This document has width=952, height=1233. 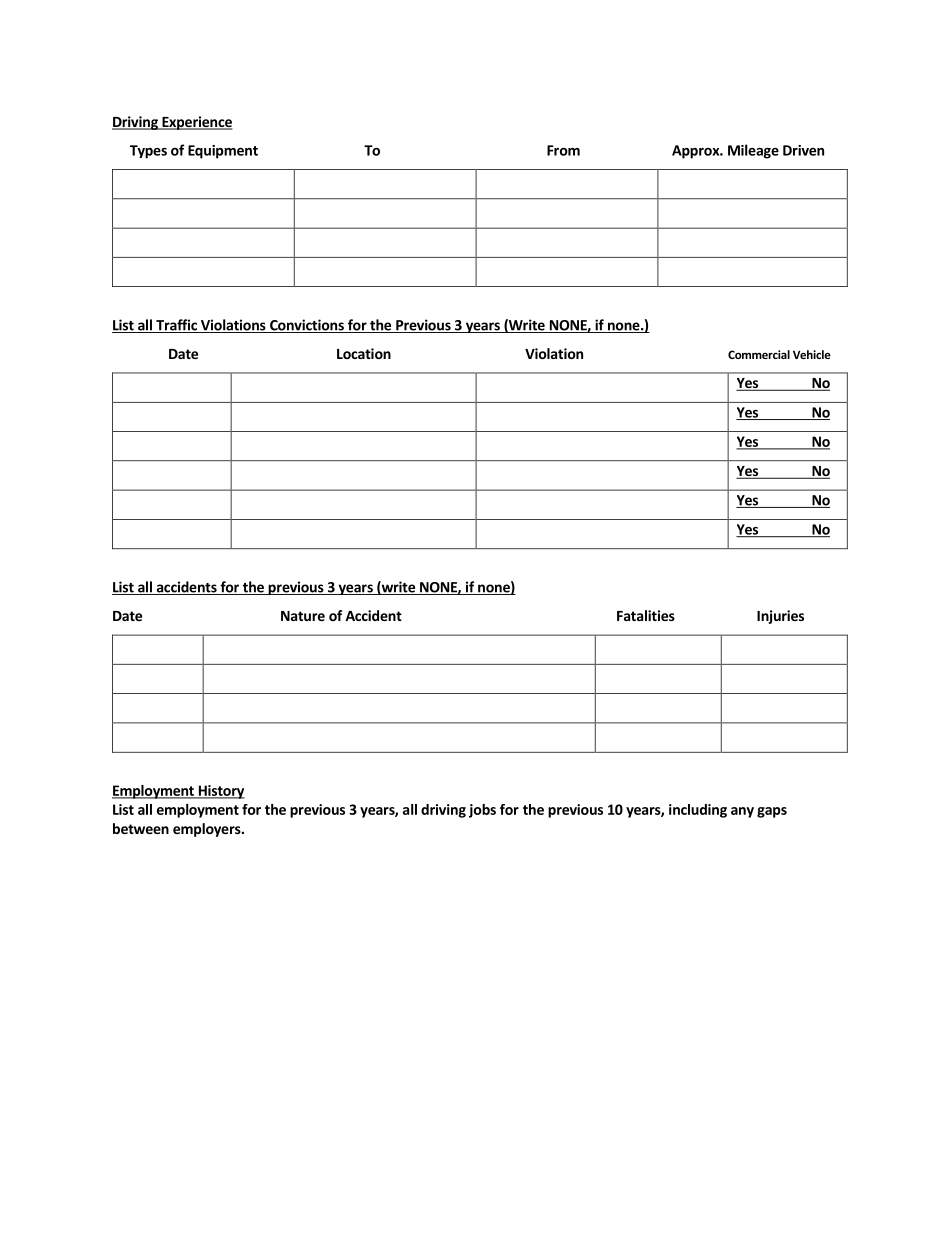 What do you see at coordinates (563, 150) in the document?
I see `From` at bounding box center [563, 150].
